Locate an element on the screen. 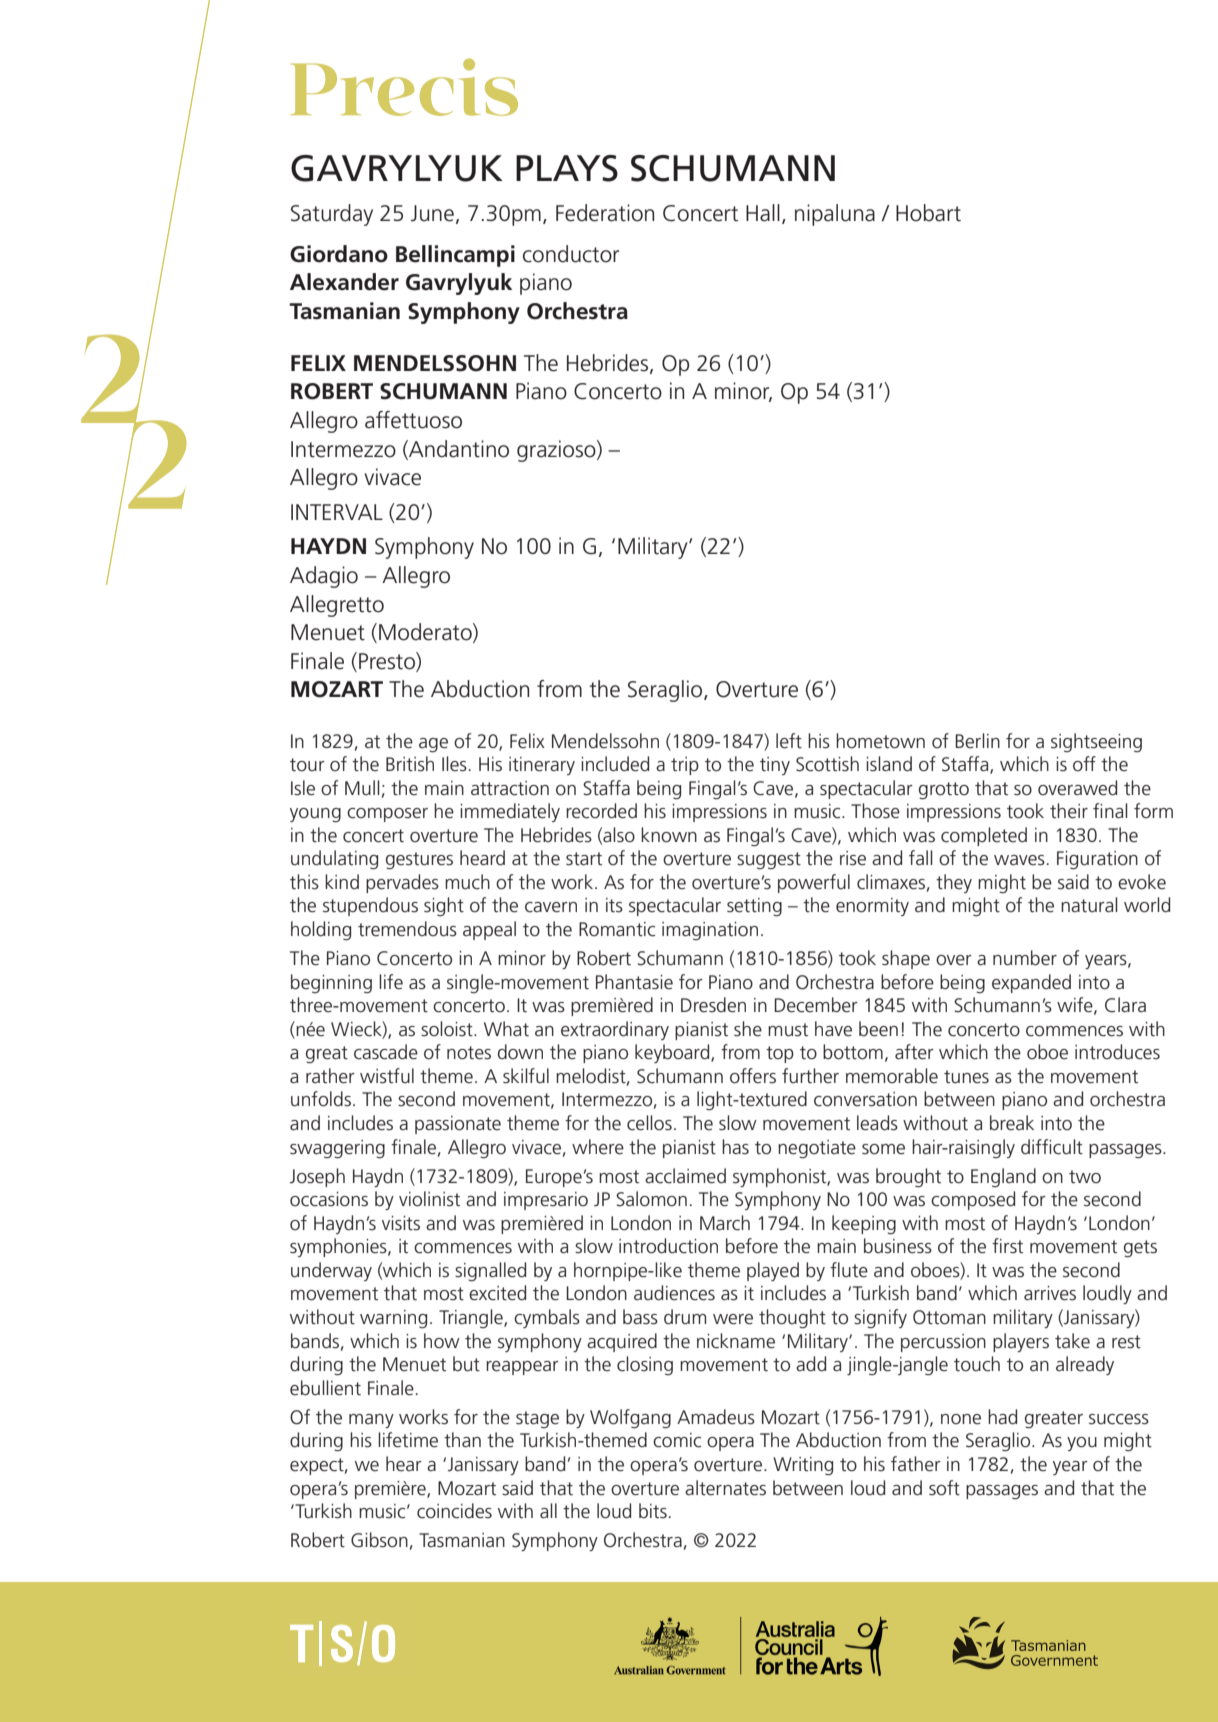  Adagio is located at coordinates (324, 577).
